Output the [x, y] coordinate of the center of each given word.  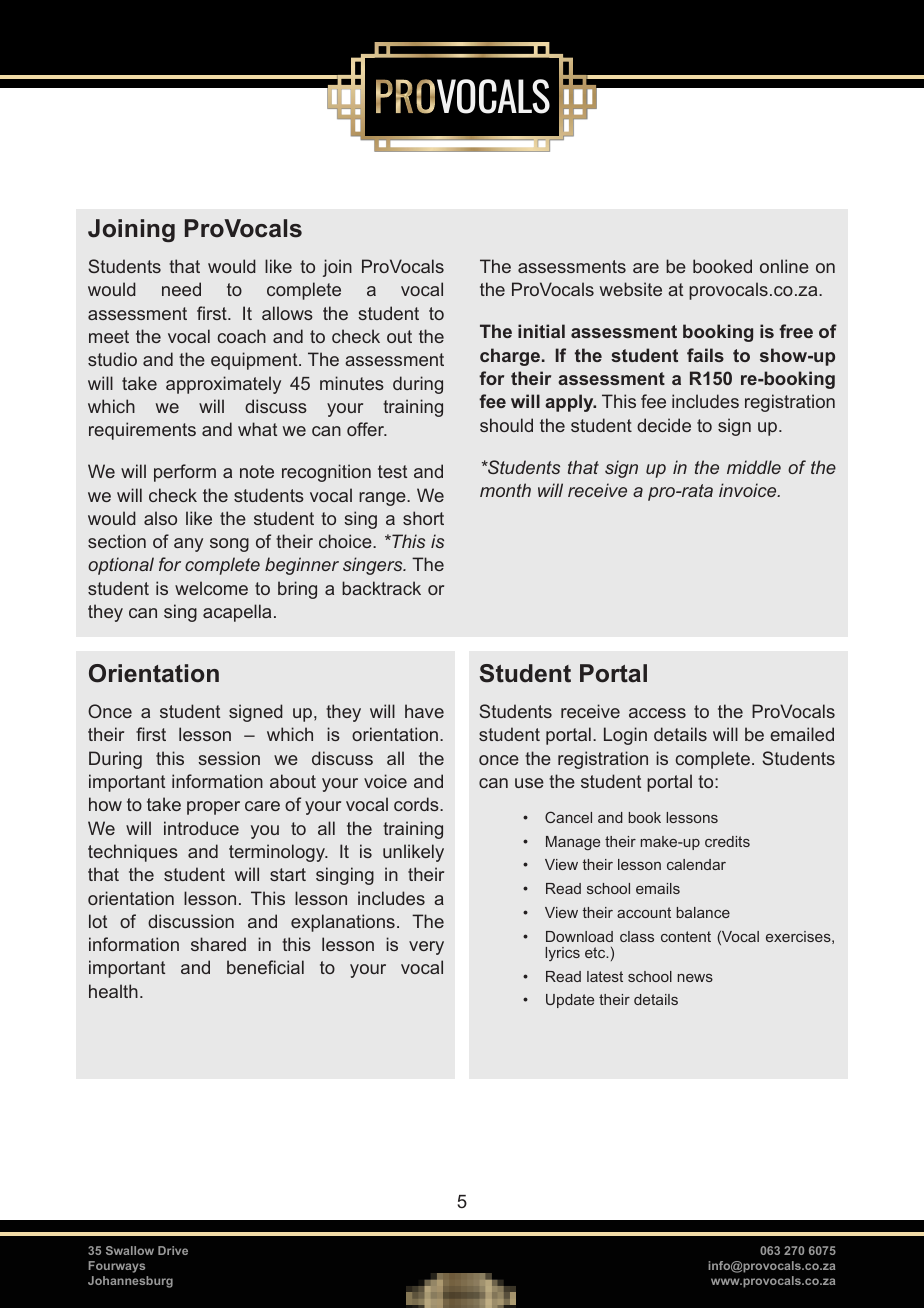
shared [218, 944]
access [657, 713]
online [784, 266]
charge [510, 357]
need [181, 289]
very [426, 948]
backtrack [381, 588]
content [686, 936]
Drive [173, 1250]
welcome [211, 588]
